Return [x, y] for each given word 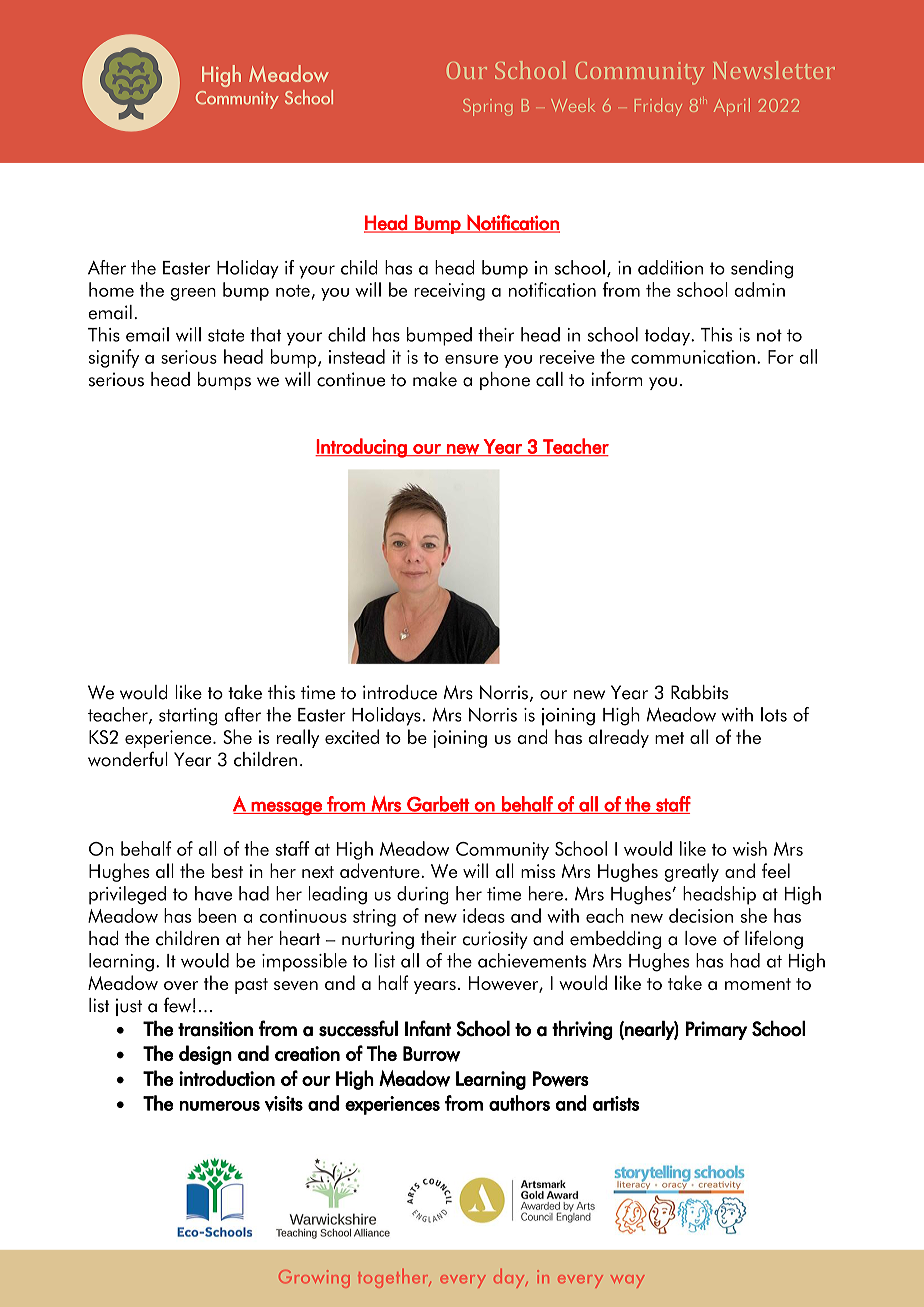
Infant [428, 1028]
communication [693, 357]
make [435, 379]
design [205, 1055]
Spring [487, 107]
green [193, 294]
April [732, 107]
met [669, 738]
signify [114, 358]
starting [188, 717]
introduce [400, 692]
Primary [716, 1030]
